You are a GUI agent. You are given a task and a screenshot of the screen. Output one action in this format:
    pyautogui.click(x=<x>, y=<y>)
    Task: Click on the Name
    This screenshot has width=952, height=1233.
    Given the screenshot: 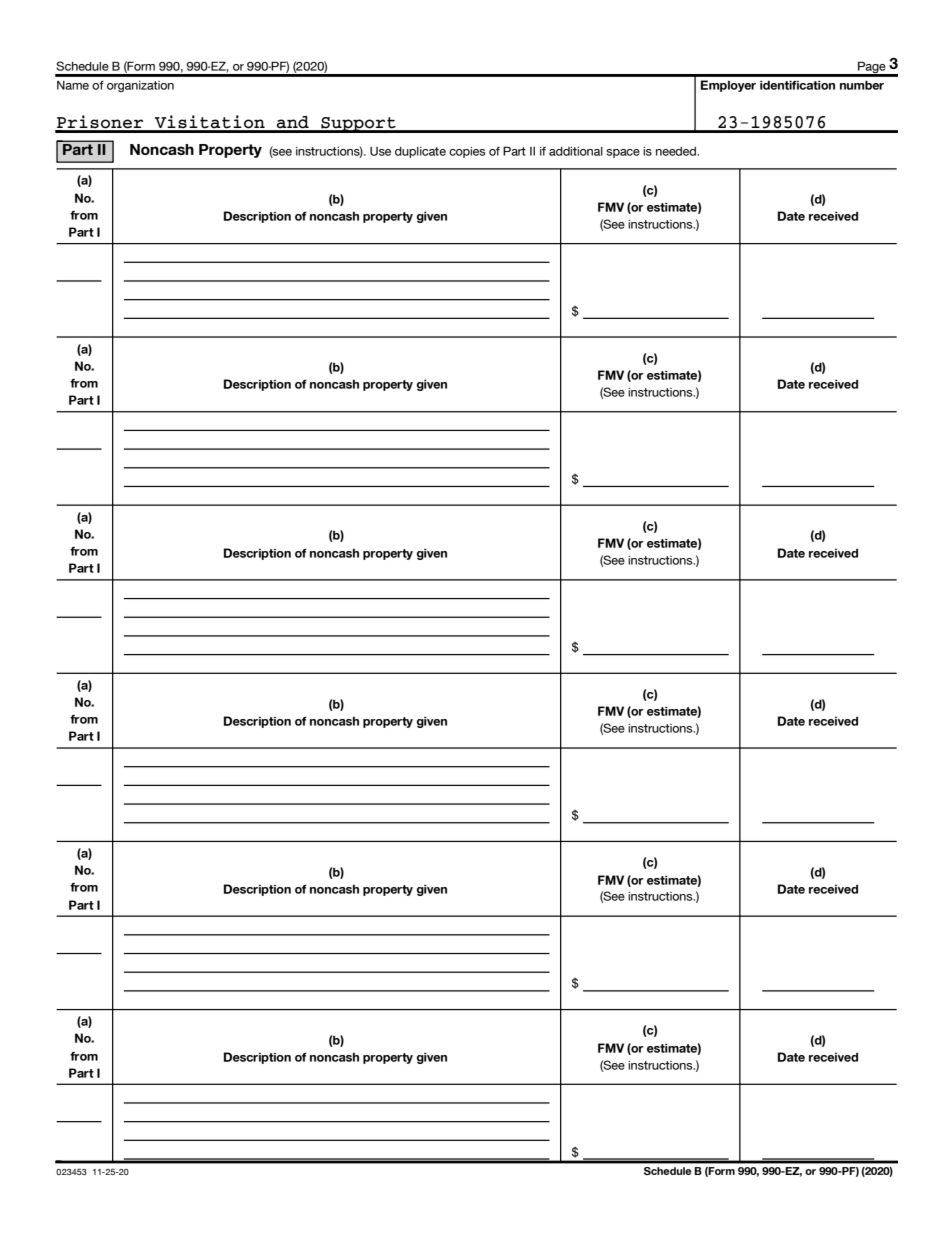 What is the action you would take?
    pyautogui.click(x=73, y=85)
